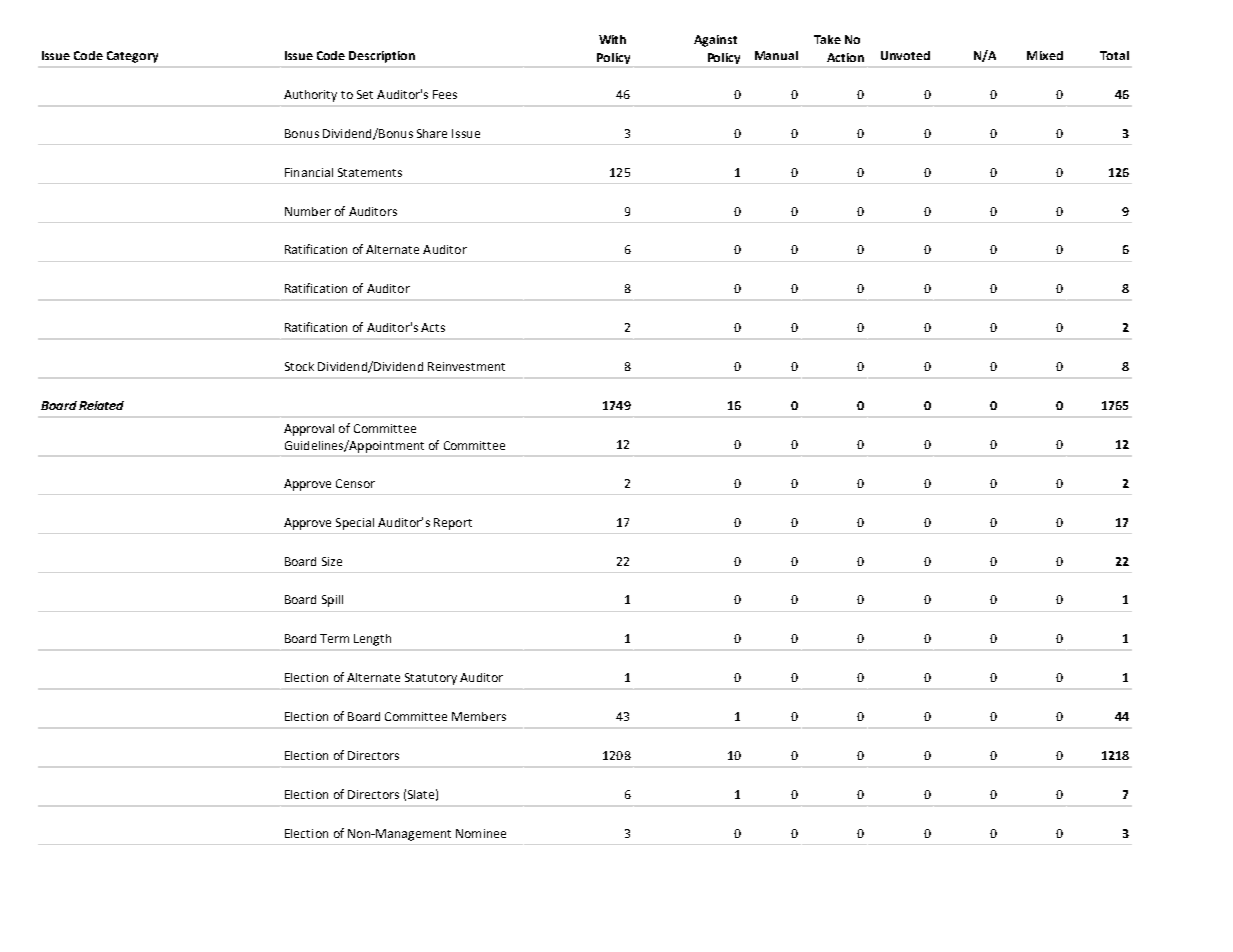 Image resolution: width=1233 pixels, height=952 pixels. I want to click on Nominee, so click(481, 833).
